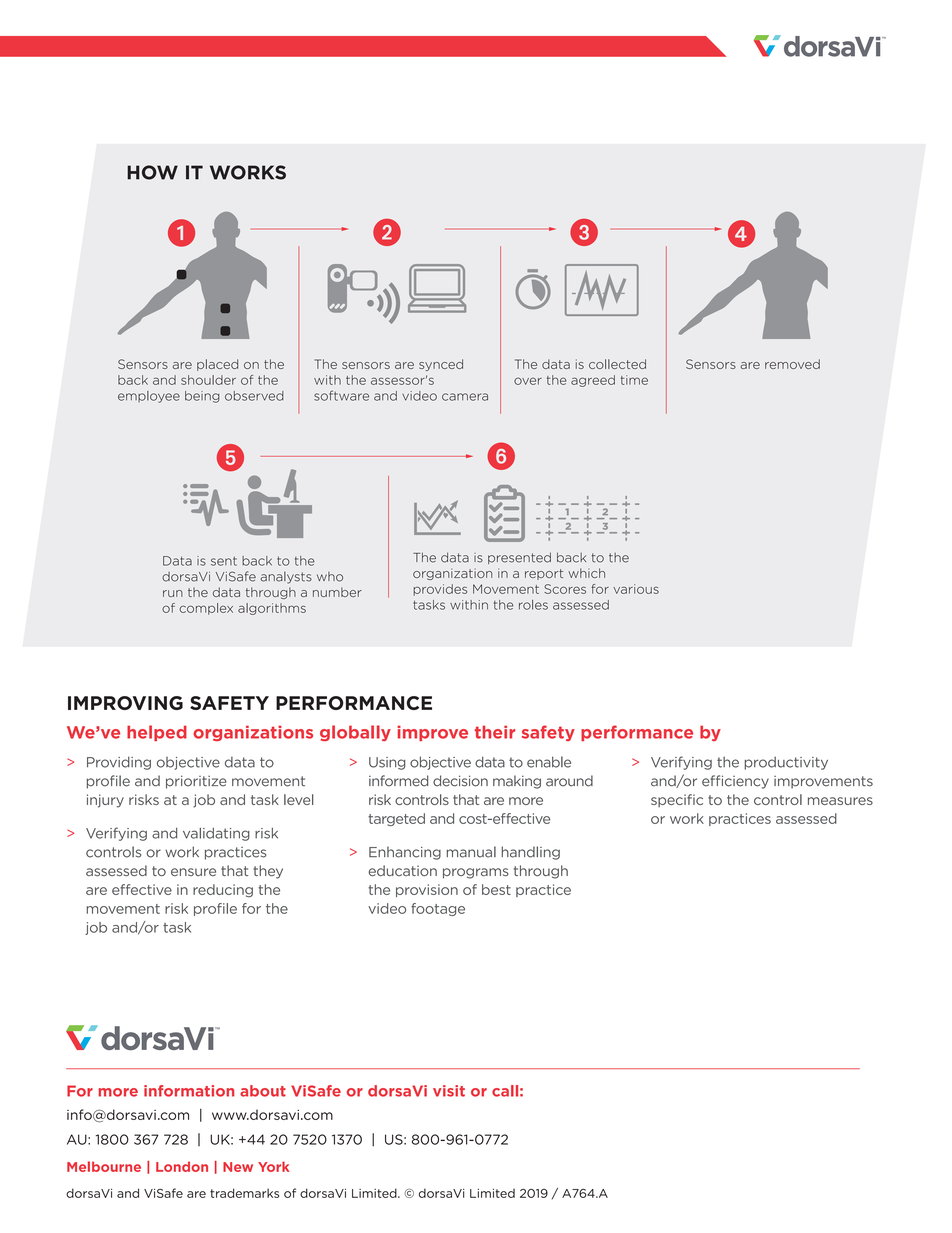 This screenshot has height=1233, width=952. Describe the element at coordinates (125, 703) in the screenshot. I see `IMPROVING` at that location.
